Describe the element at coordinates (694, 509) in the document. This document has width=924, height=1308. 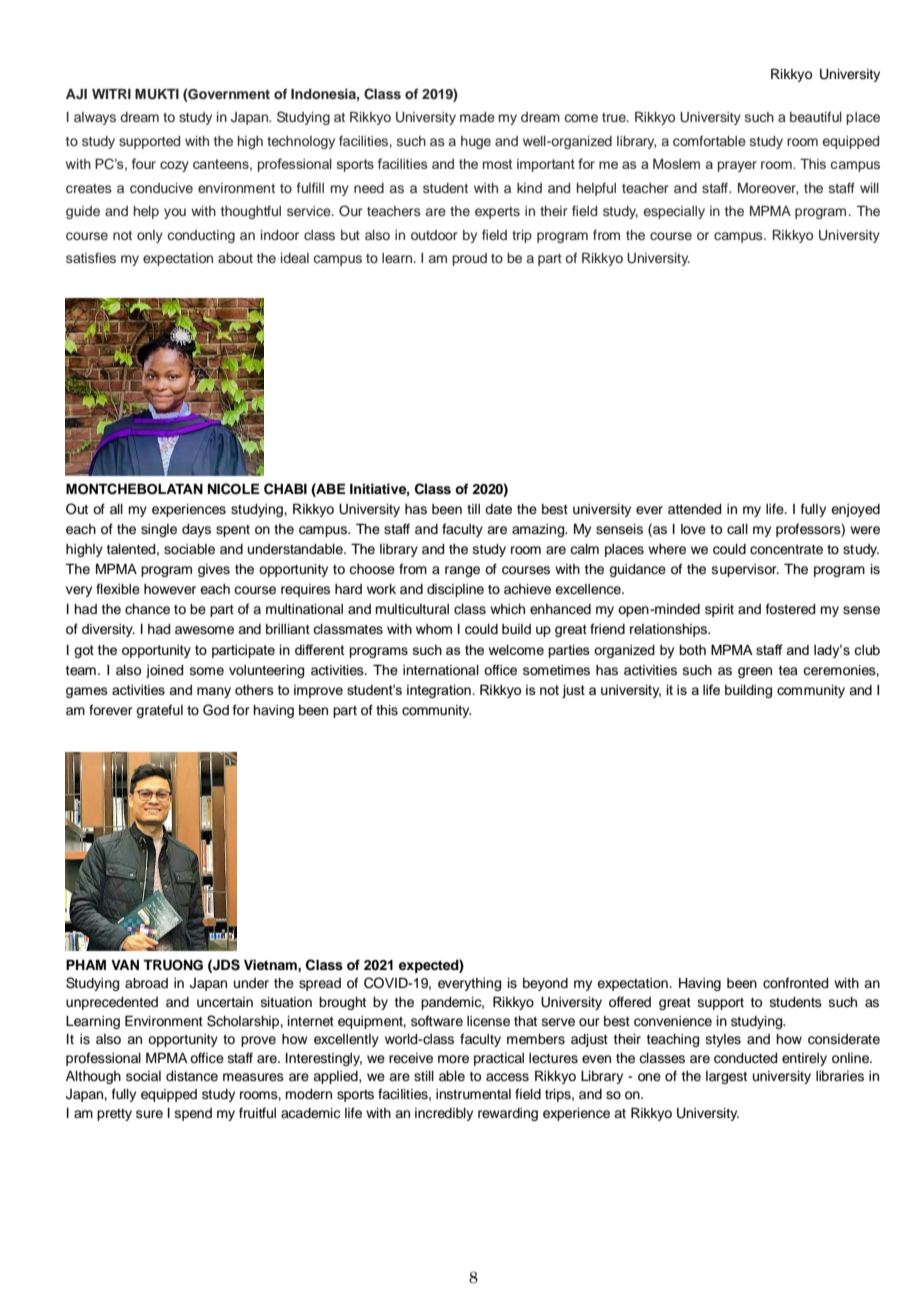
I see `attended` at that location.
